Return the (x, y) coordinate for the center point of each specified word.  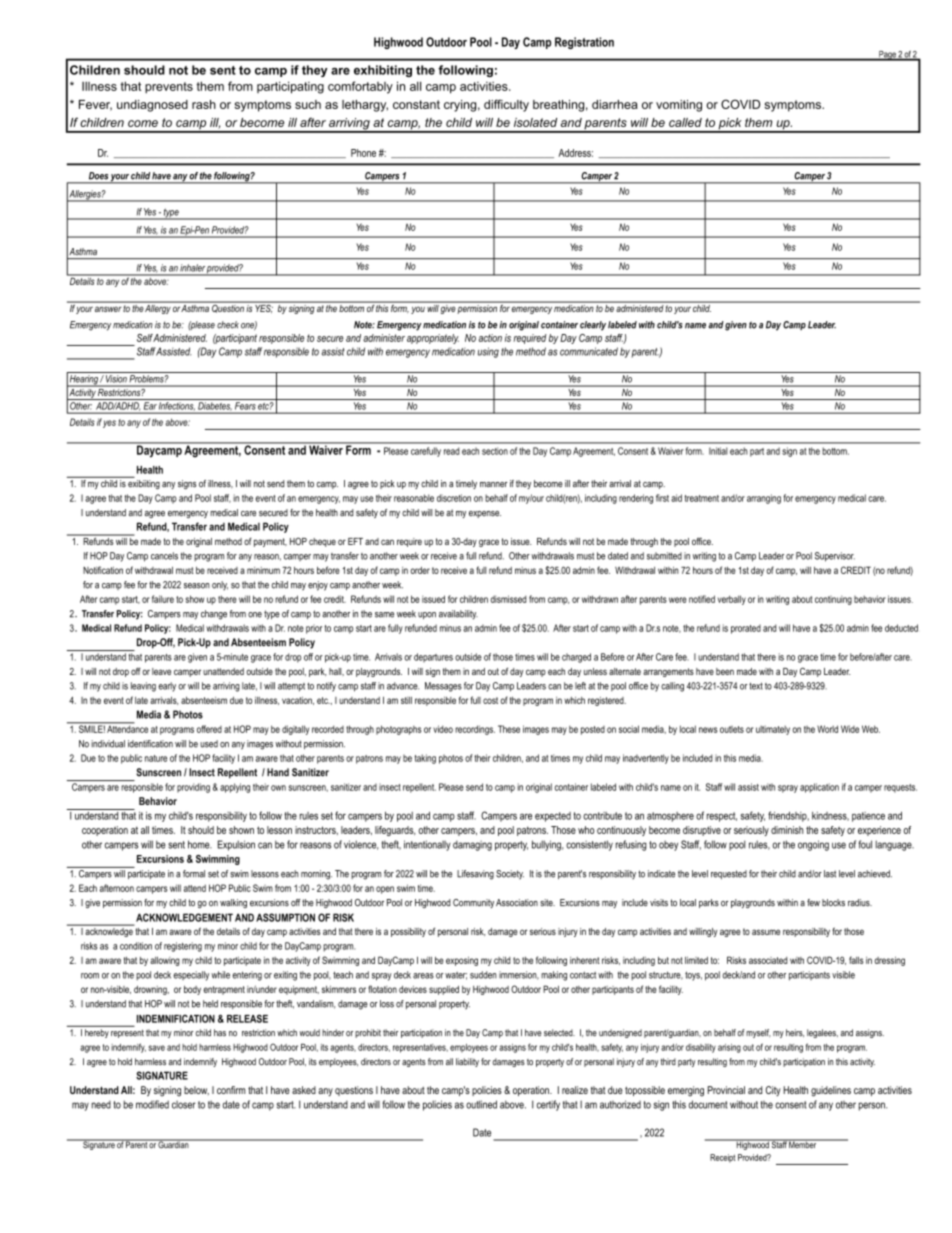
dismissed (508, 599)
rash (204, 104)
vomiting (679, 106)
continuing (833, 600)
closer (184, 1105)
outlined (481, 1104)
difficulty (506, 105)
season (197, 586)
